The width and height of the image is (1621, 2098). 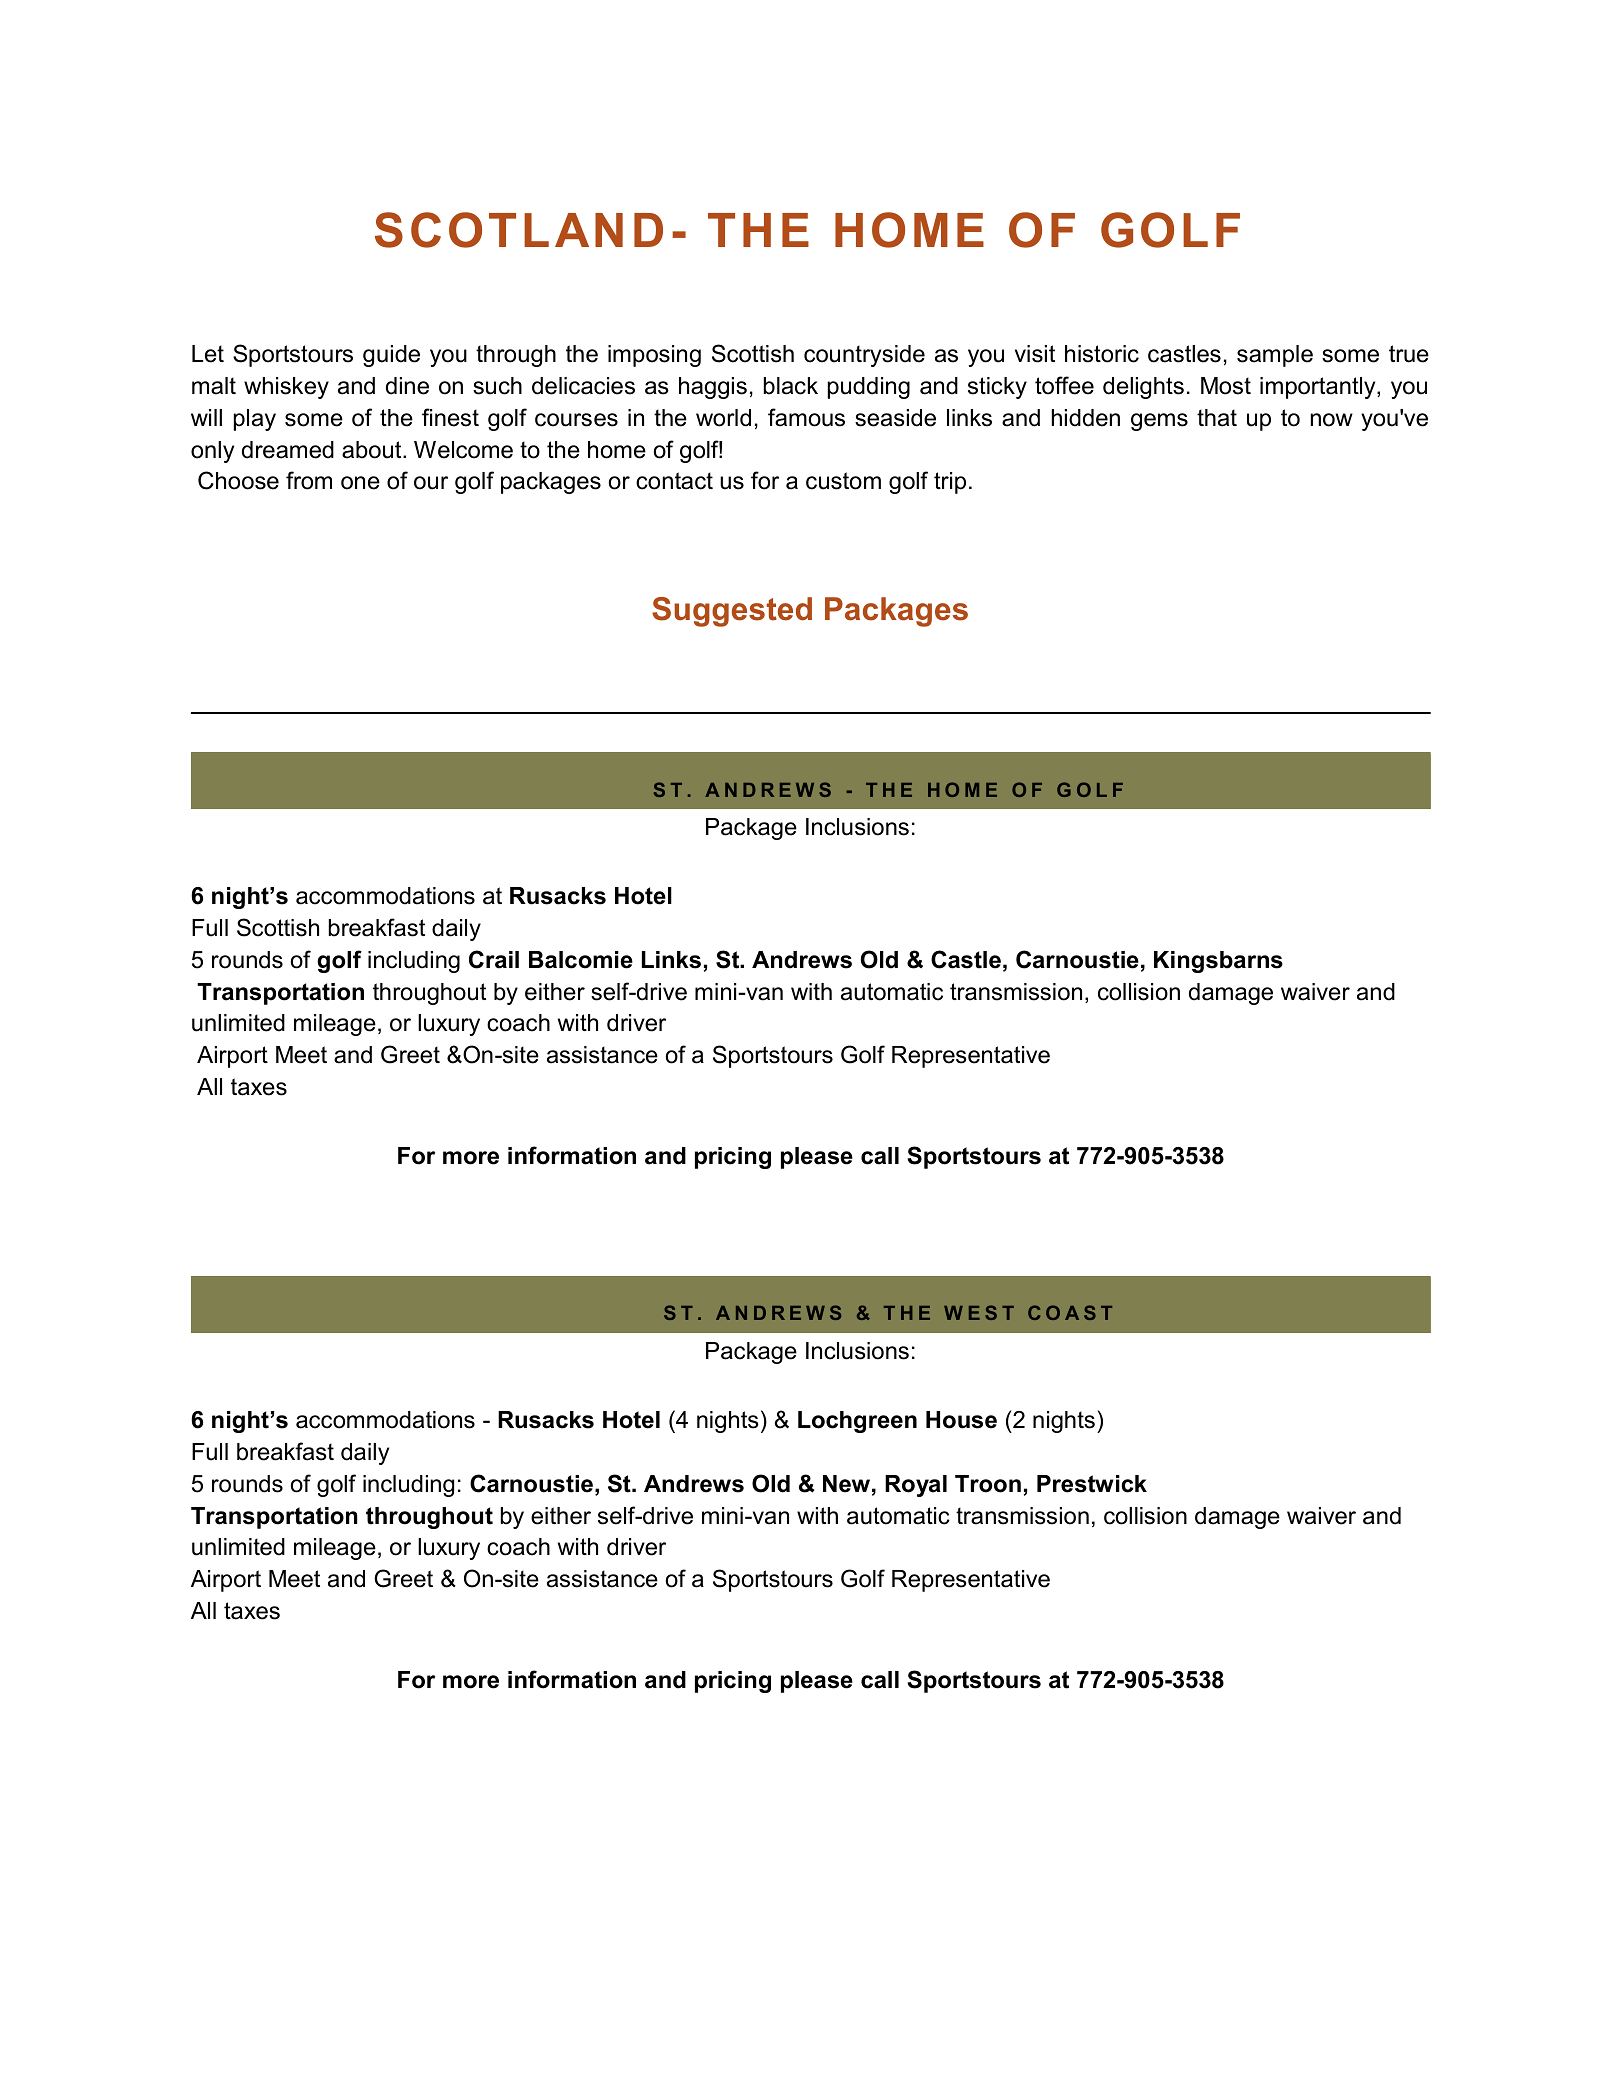 I want to click on dine, so click(x=407, y=386).
